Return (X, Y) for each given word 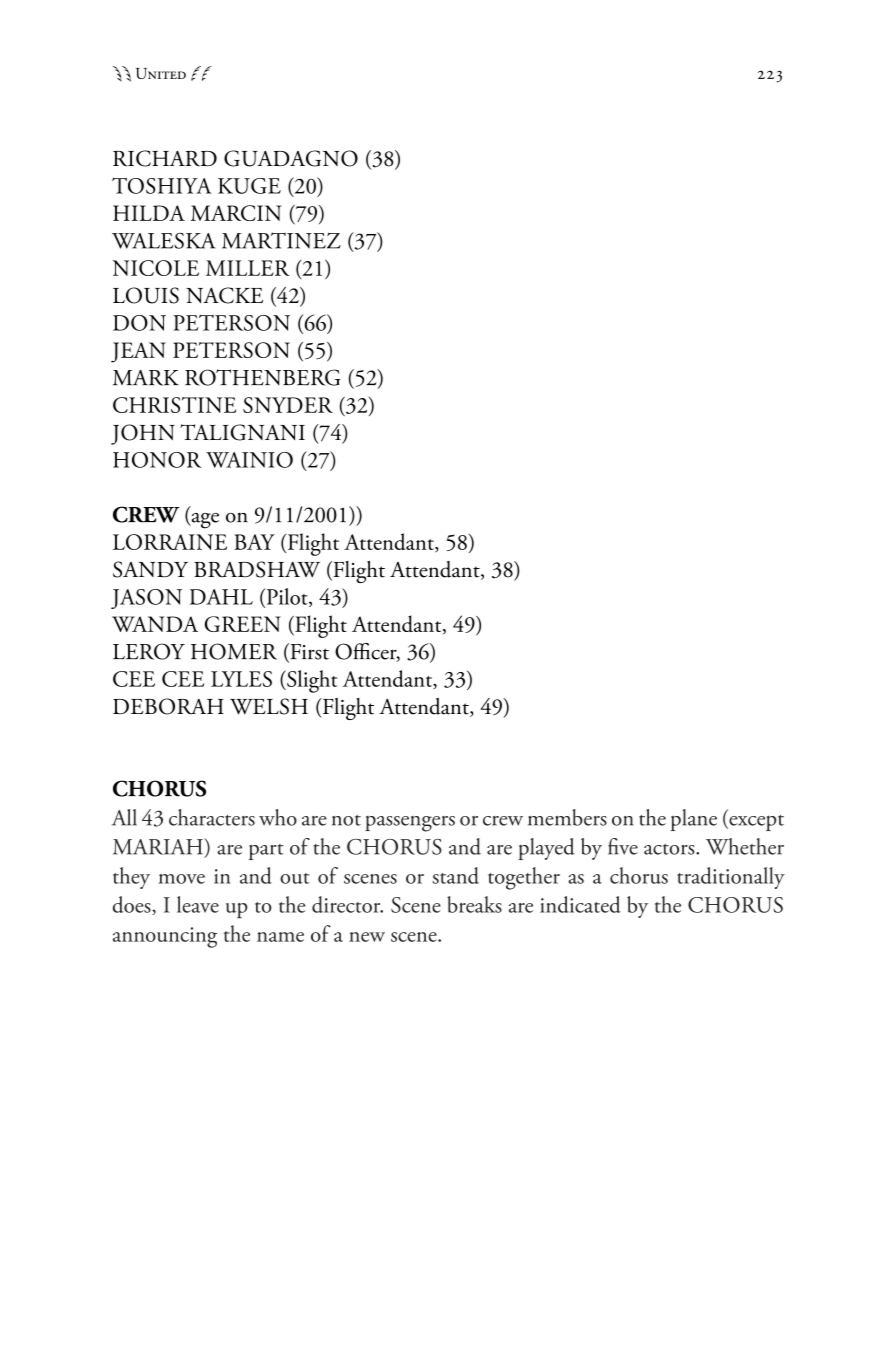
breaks (474, 904)
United (161, 73)
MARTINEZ (281, 240)
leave (198, 904)
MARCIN (236, 213)
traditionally (731, 878)
